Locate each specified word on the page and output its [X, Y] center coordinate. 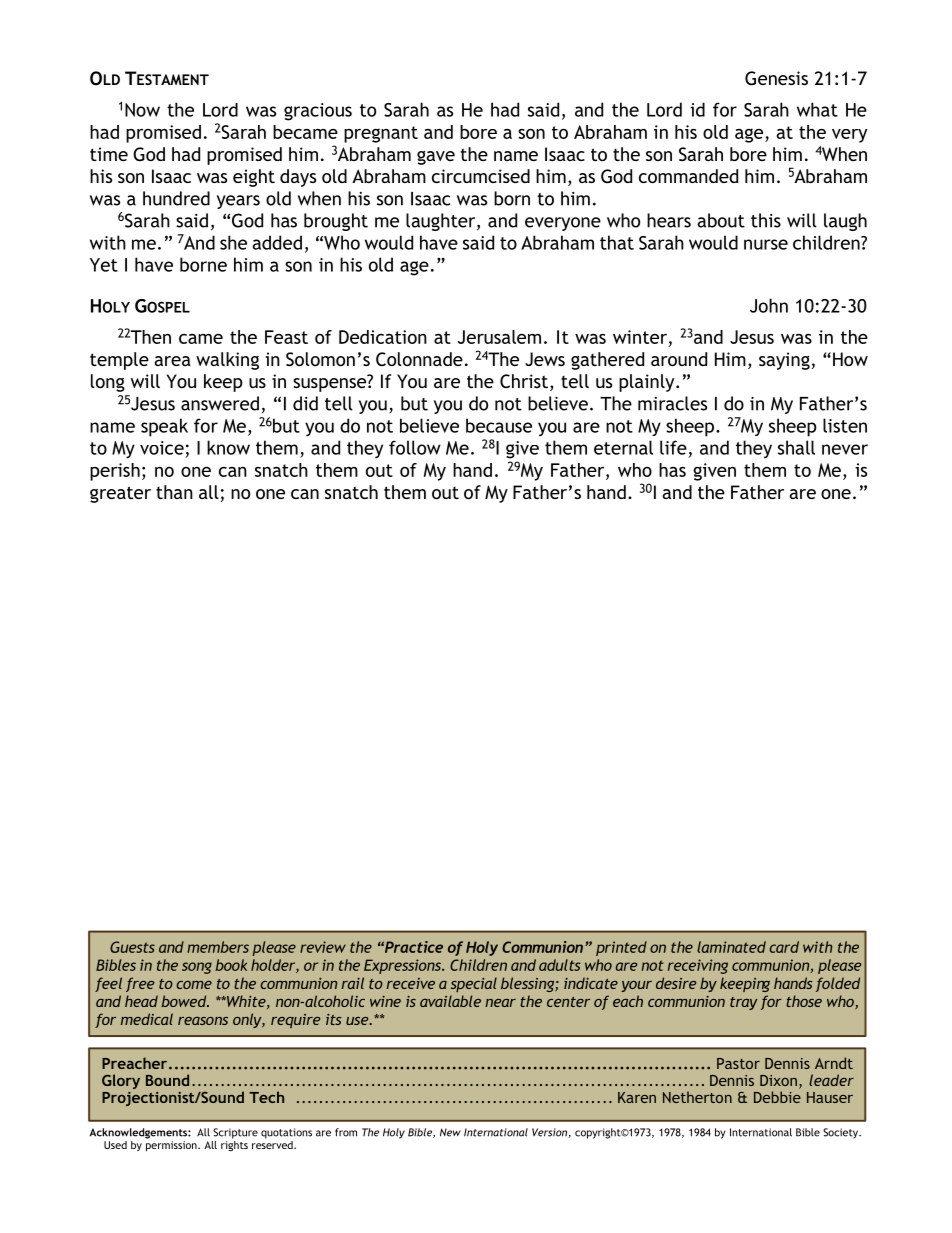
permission [172, 1146]
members [218, 947]
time [109, 154]
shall [796, 447]
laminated [731, 947]
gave [436, 158]
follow [415, 447]
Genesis [776, 78]
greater [120, 494]
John [769, 305]
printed [621, 948]
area [172, 361]
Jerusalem [499, 337]
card [784, 947]
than [174, 492]
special [474, 984]
